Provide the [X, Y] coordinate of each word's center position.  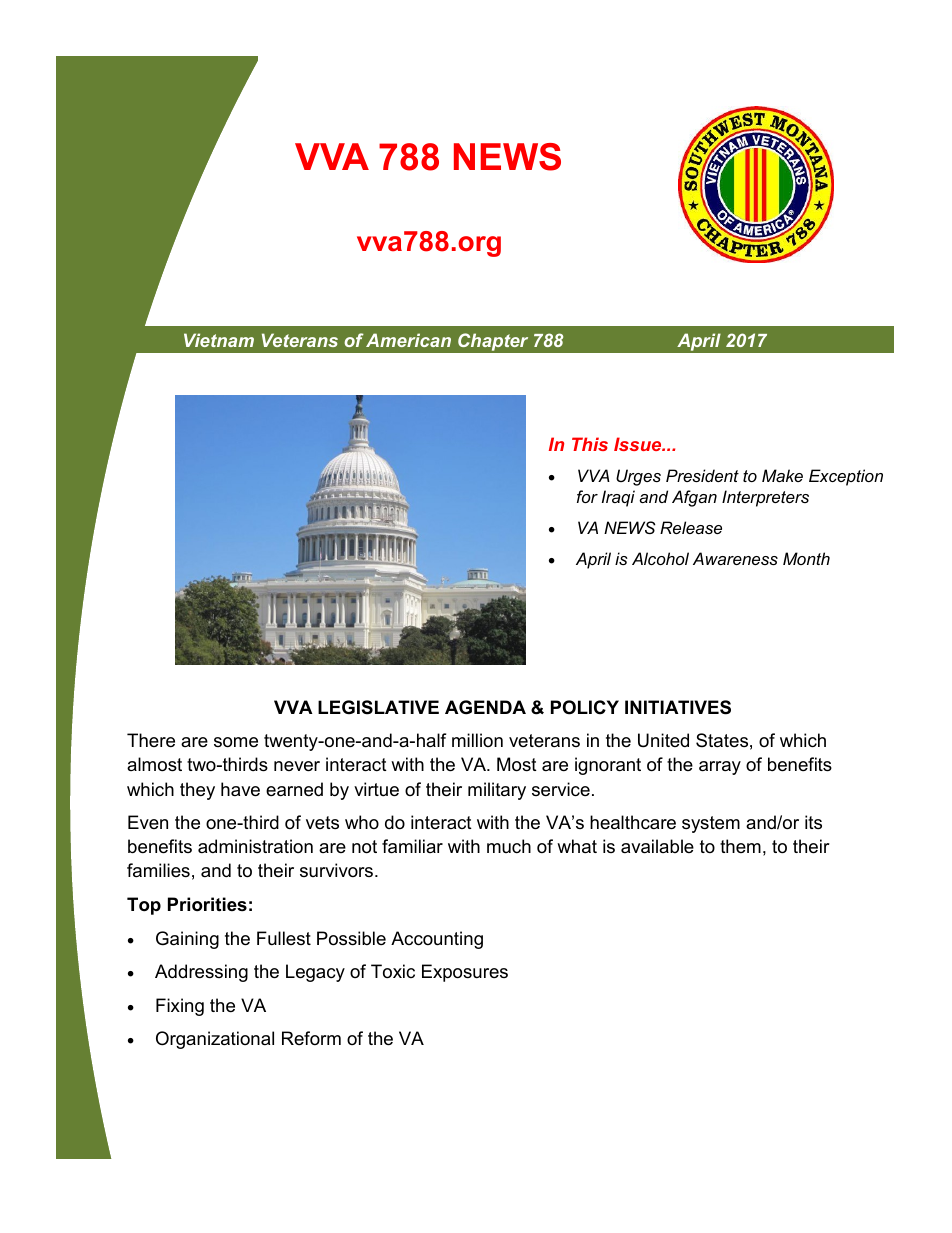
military [497, 791]
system [711, 824]
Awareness [735, 558]
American [408, 340]
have [240, 789]
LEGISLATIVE [378, 707]
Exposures [465, 973]
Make [782, 475]
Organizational [215, 1040]
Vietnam [219, 340]
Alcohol [660, 558]
